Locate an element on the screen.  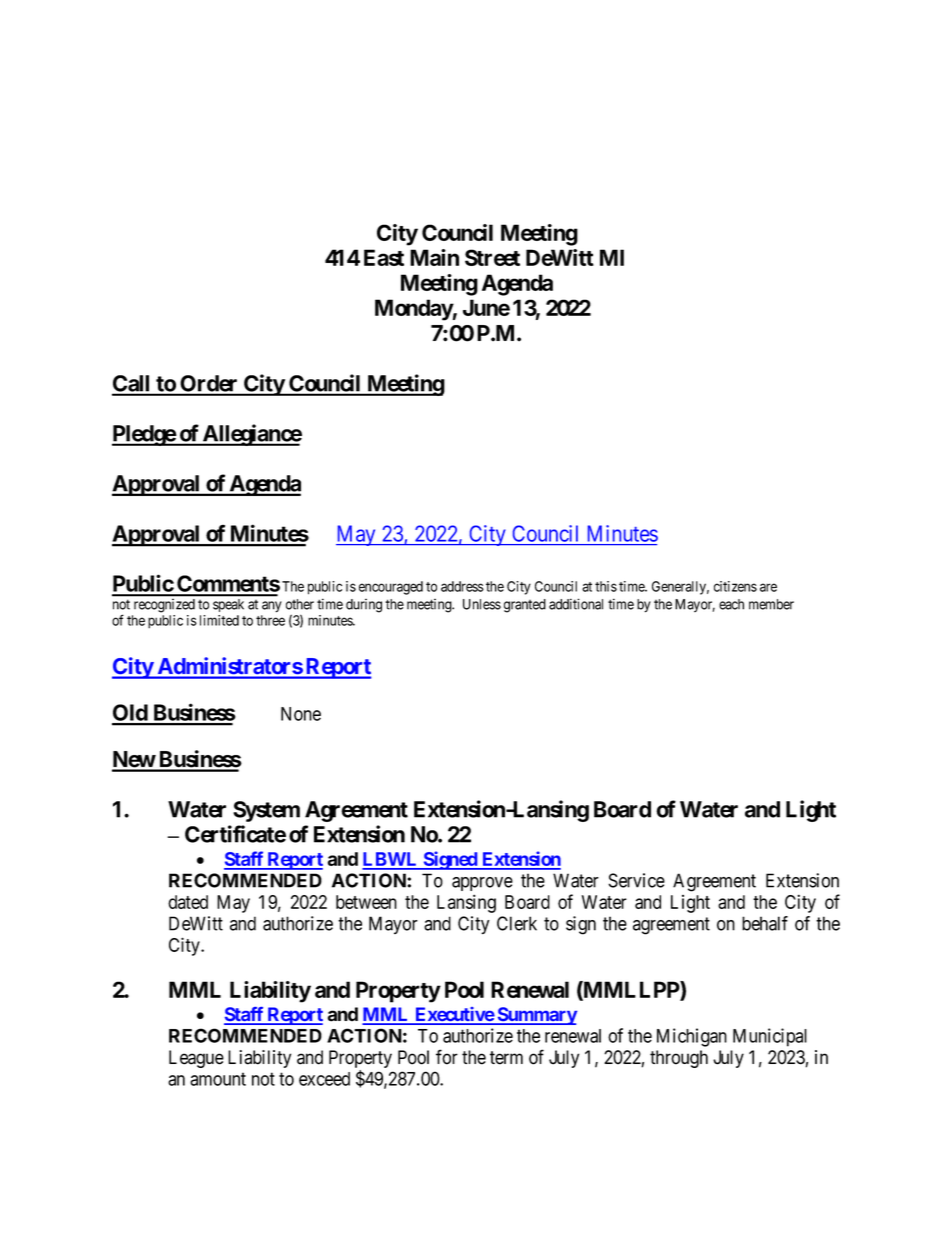
approve is located at coordinates (482, 884).
